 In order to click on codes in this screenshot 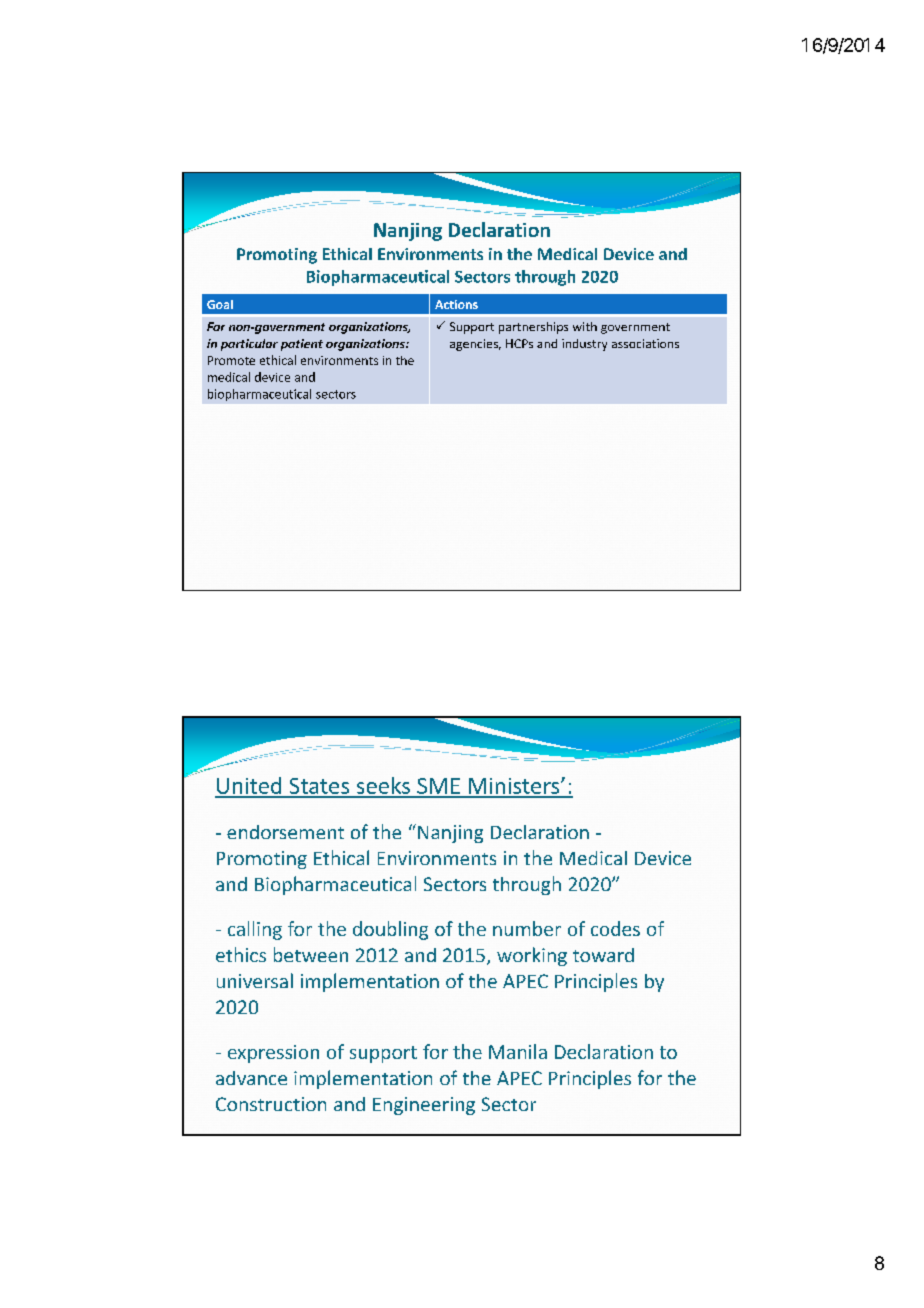, I will do `click(615, 928)`.
